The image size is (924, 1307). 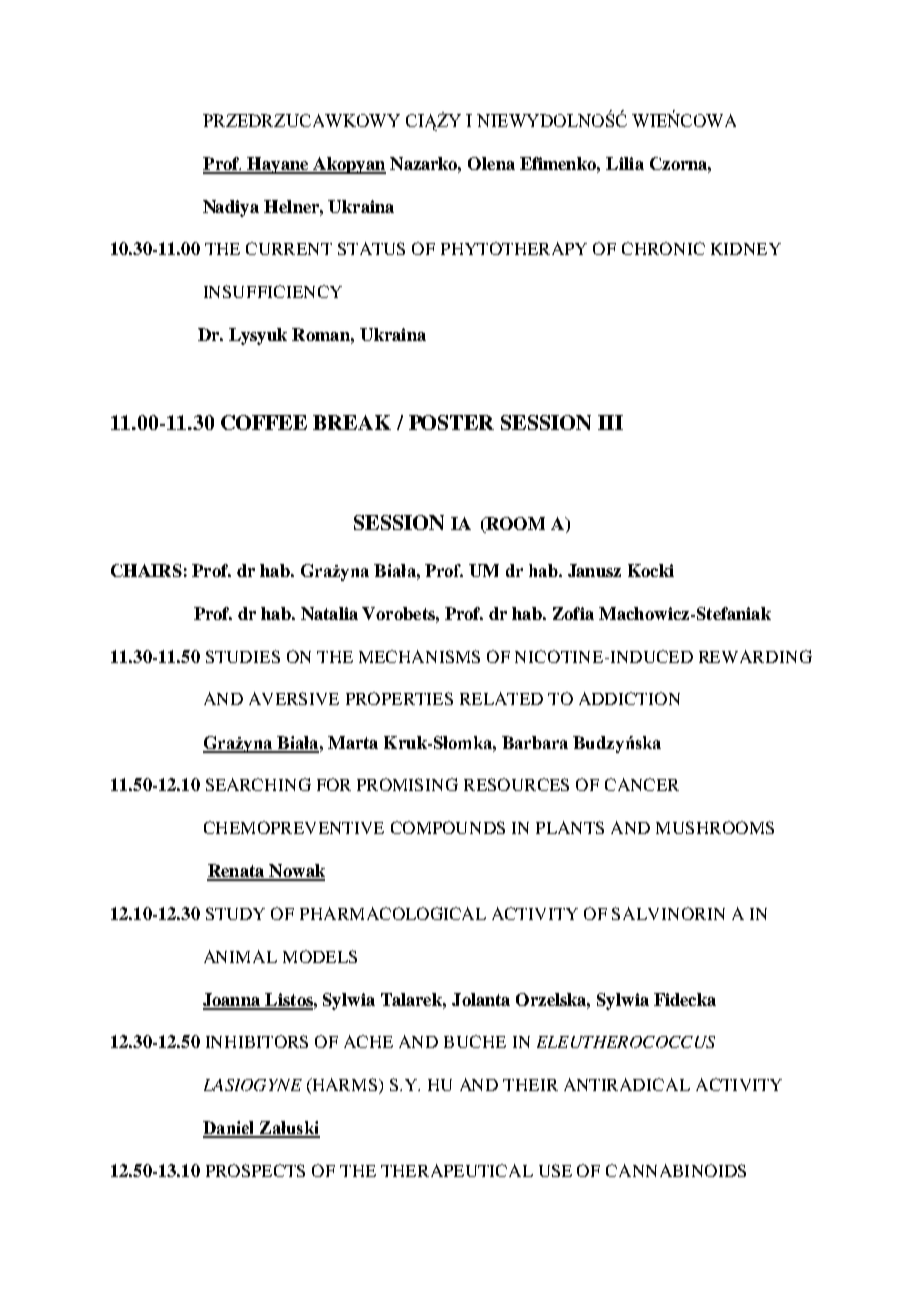 What do you see at coordinates (289, 248) in the screenshot?
I see `CURRENT` at bounding box center [289, 248].
